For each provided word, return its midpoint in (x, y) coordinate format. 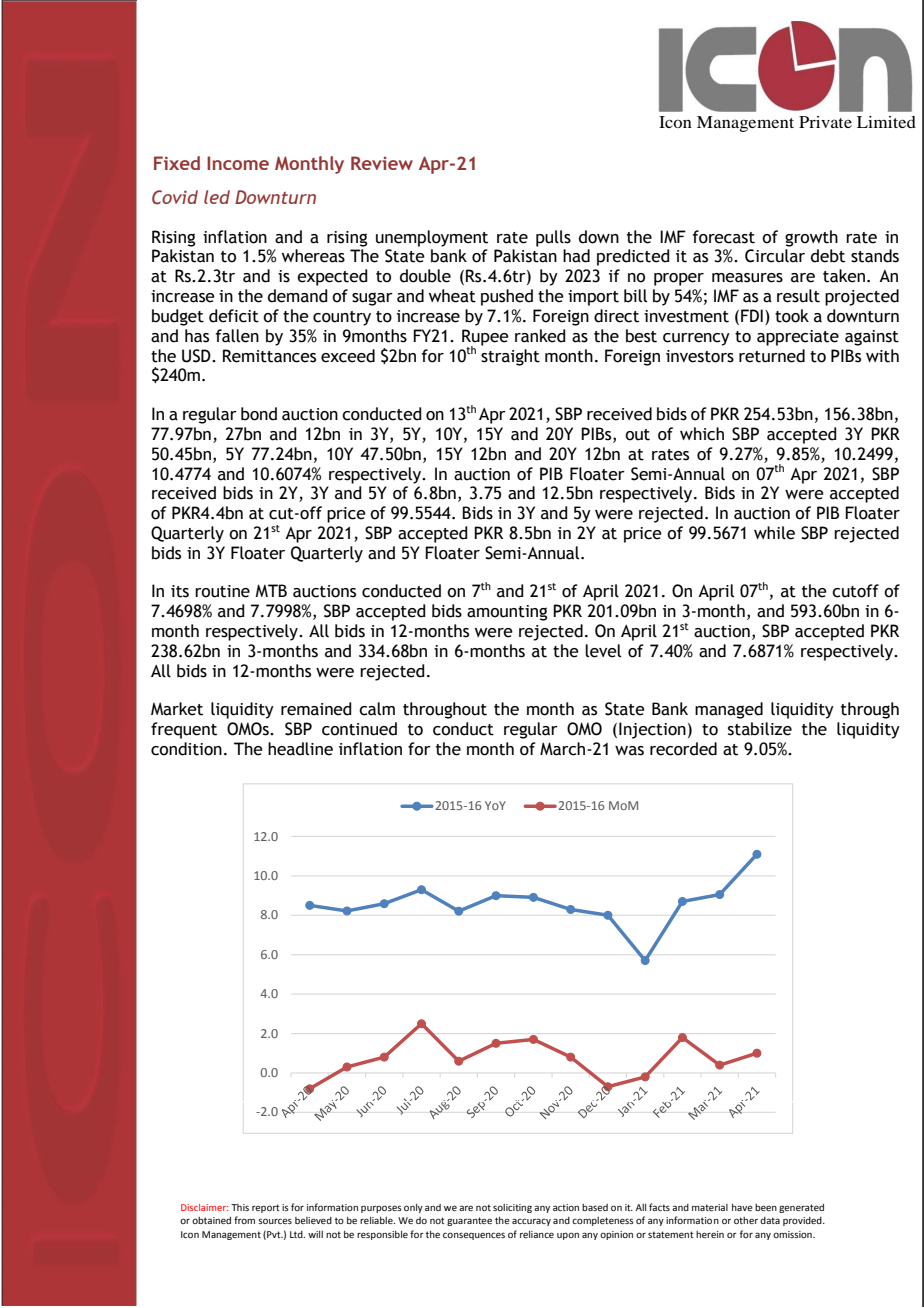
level (603, 651)
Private (825, 122)
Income (238, 163)
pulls (553, 238)
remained (316, 709)
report (266, 1208)
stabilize (760, 729)
